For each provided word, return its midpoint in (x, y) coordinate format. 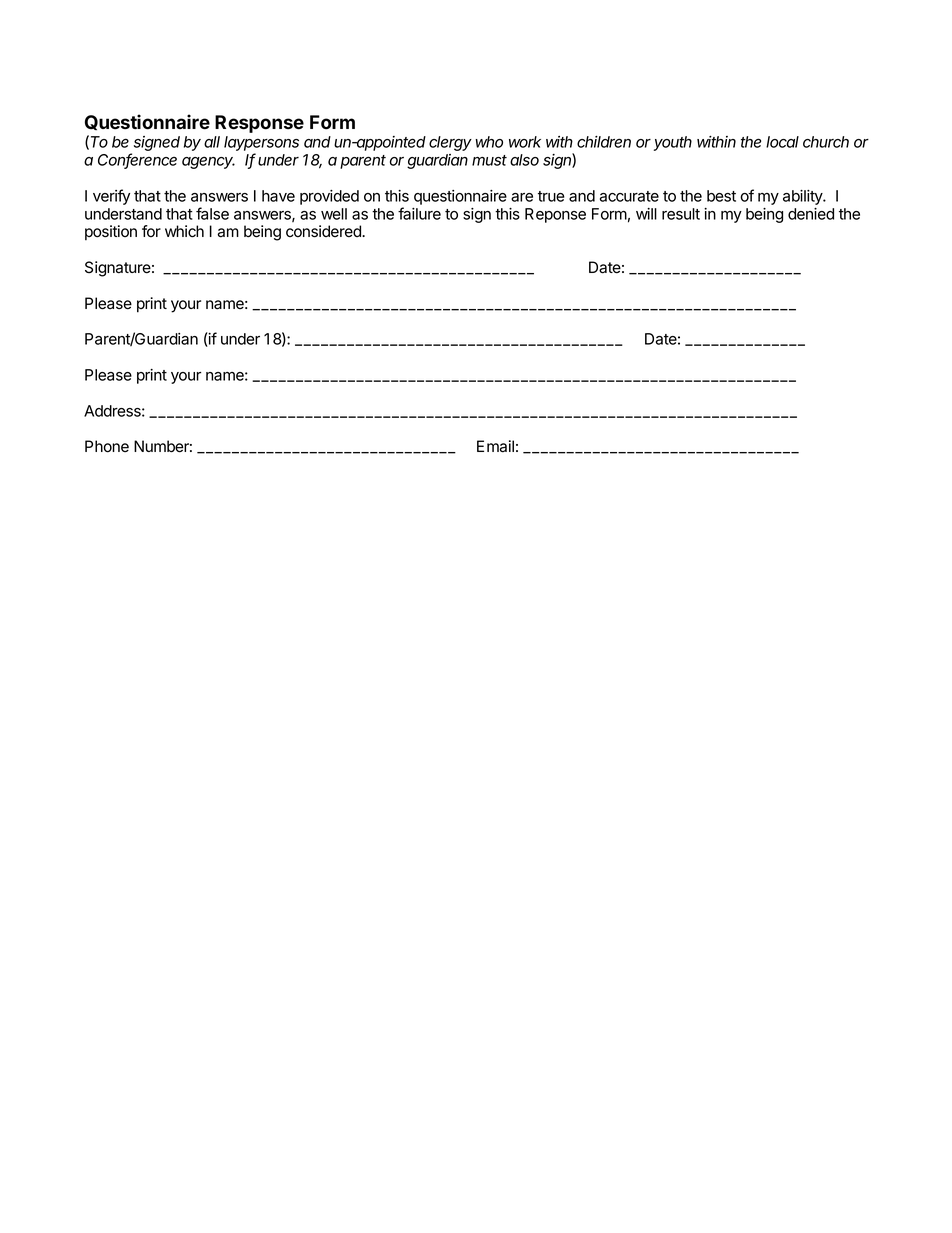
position (111, 232)
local (782, 142)
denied (811, 214)
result (681, 214)
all (212, 142)
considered (324, 231)
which (184, 231)
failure (419, 213)
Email (495, 446)
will (646, 214)
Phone (107, 446)
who (489, 142)
